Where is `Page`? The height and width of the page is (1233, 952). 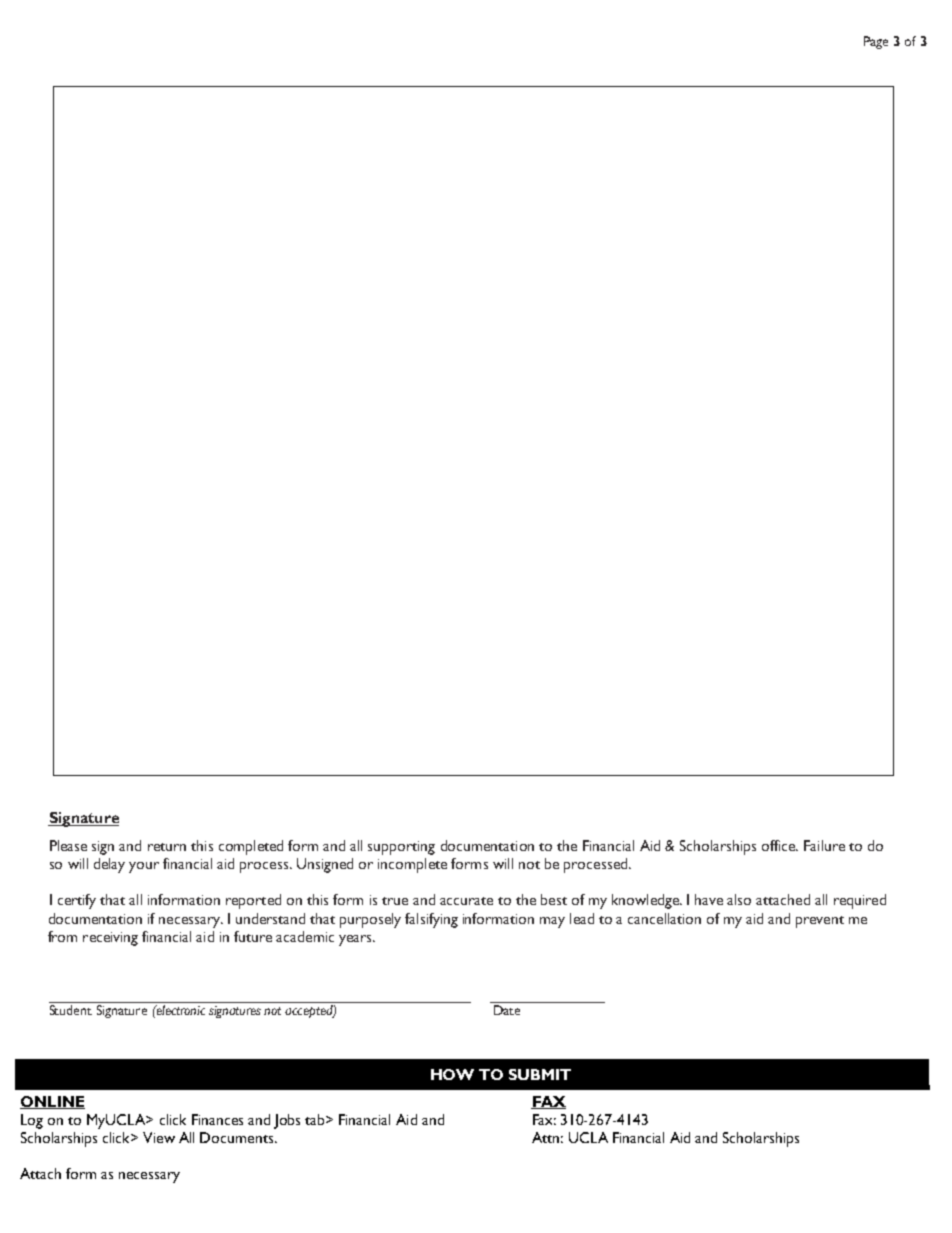
Page is located at coordinates (876, 42).
